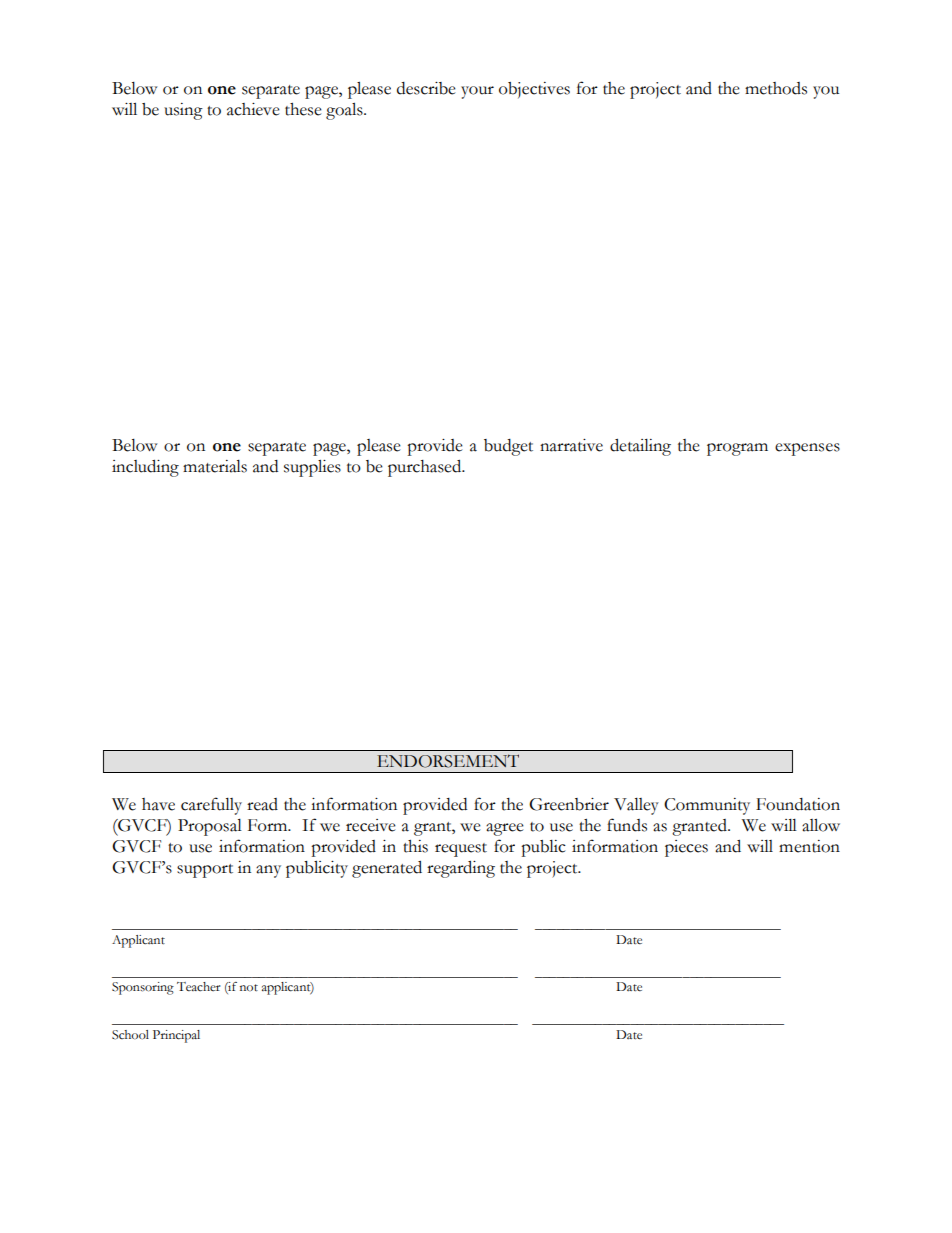 The image size is (952, 1233). I want to click on methods, so click(776, 88).
